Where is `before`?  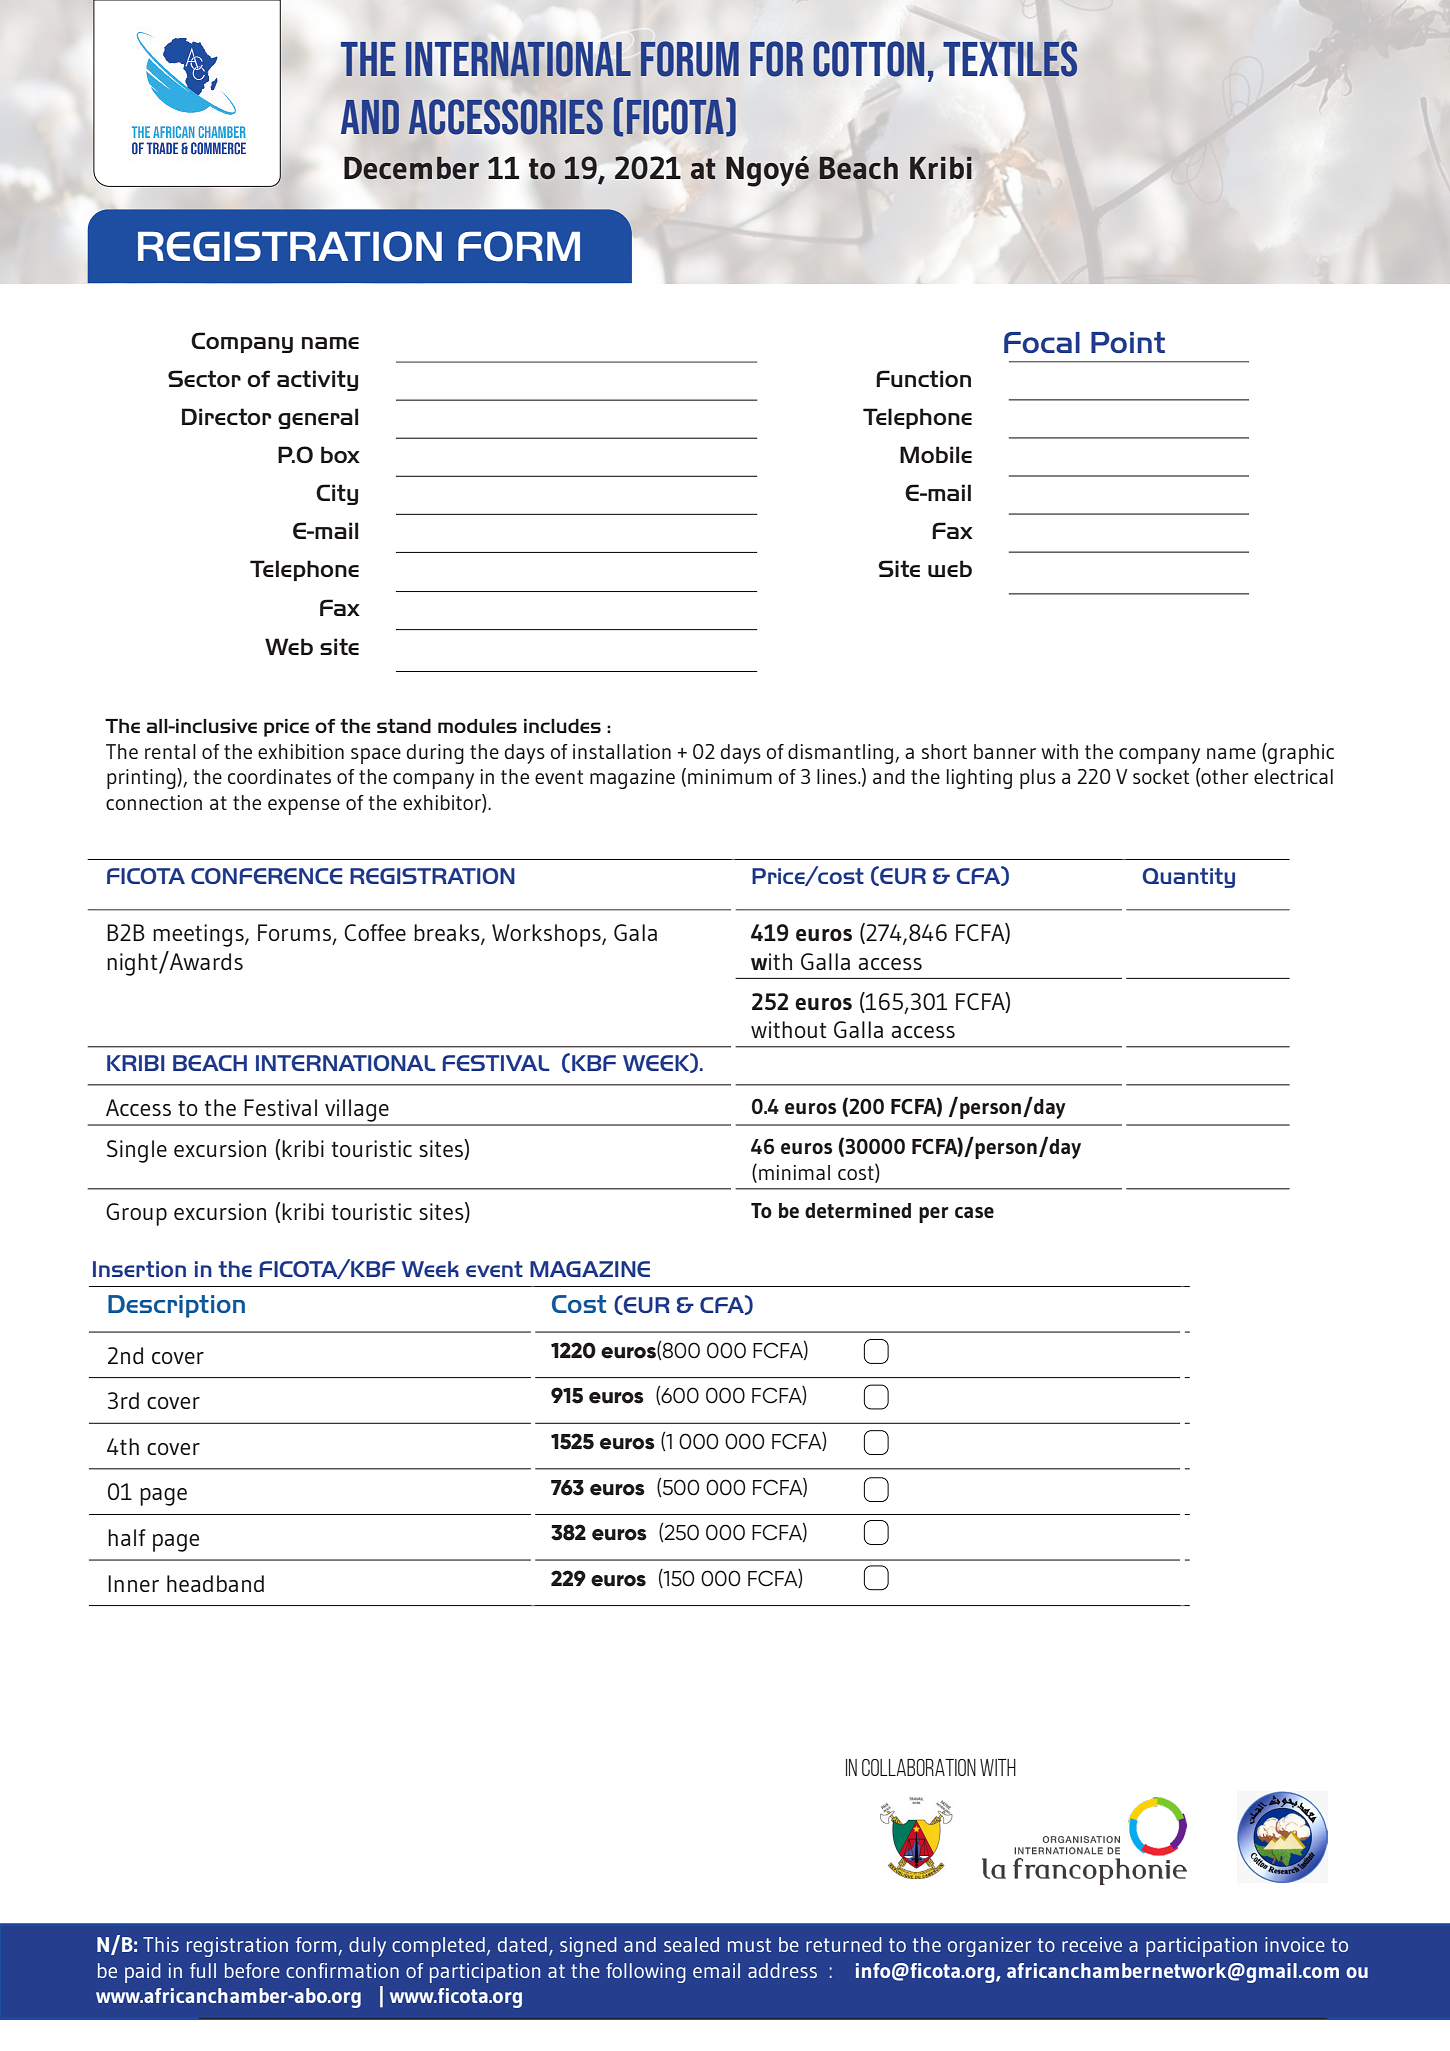 before is located at coordinates (252, 1970).
